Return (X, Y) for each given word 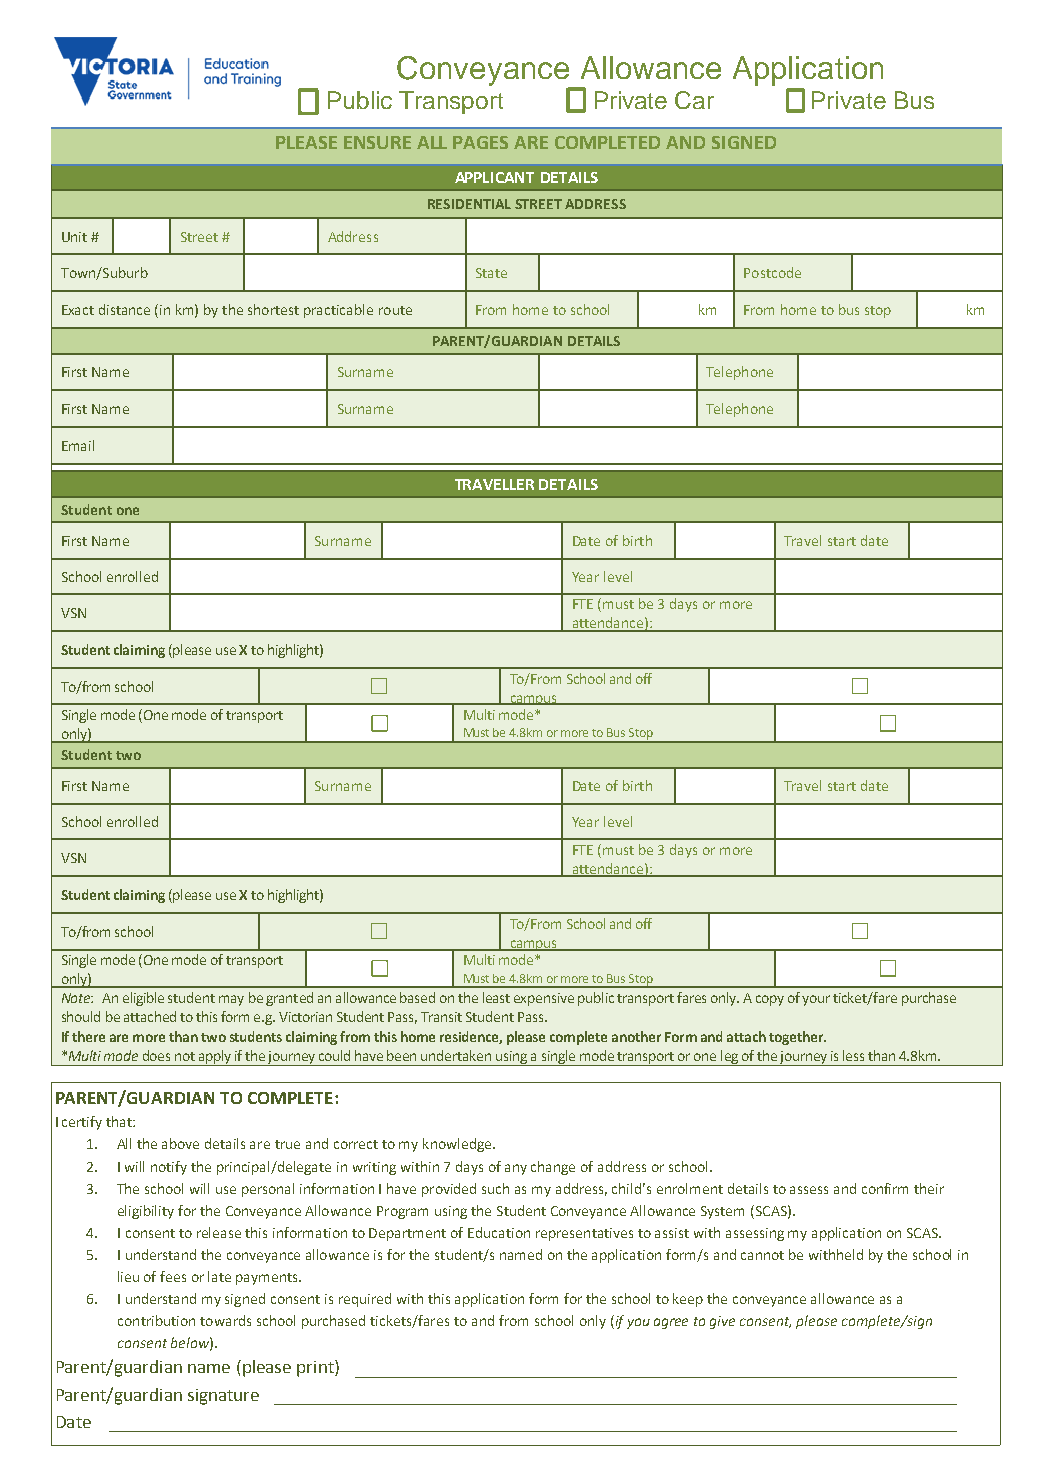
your (816, 1000)
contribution (156, 1320)
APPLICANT (494, 177)
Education (499, 1232)
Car (694, 100)
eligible (143, 999)
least (496, 997)
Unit (74, 237)
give (722, 1322)
